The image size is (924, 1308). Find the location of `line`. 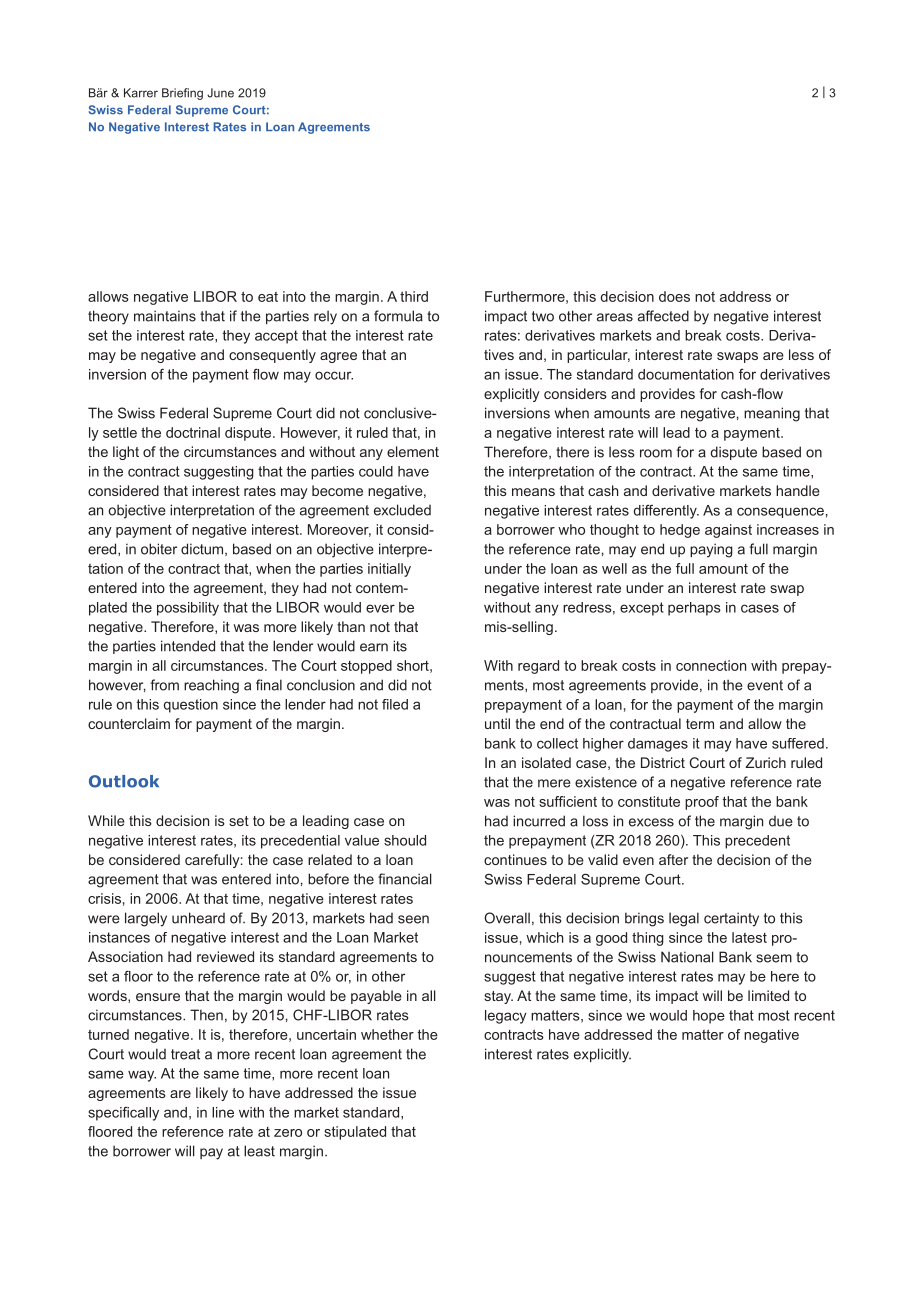

line is located at coordinates (223, 1112).
